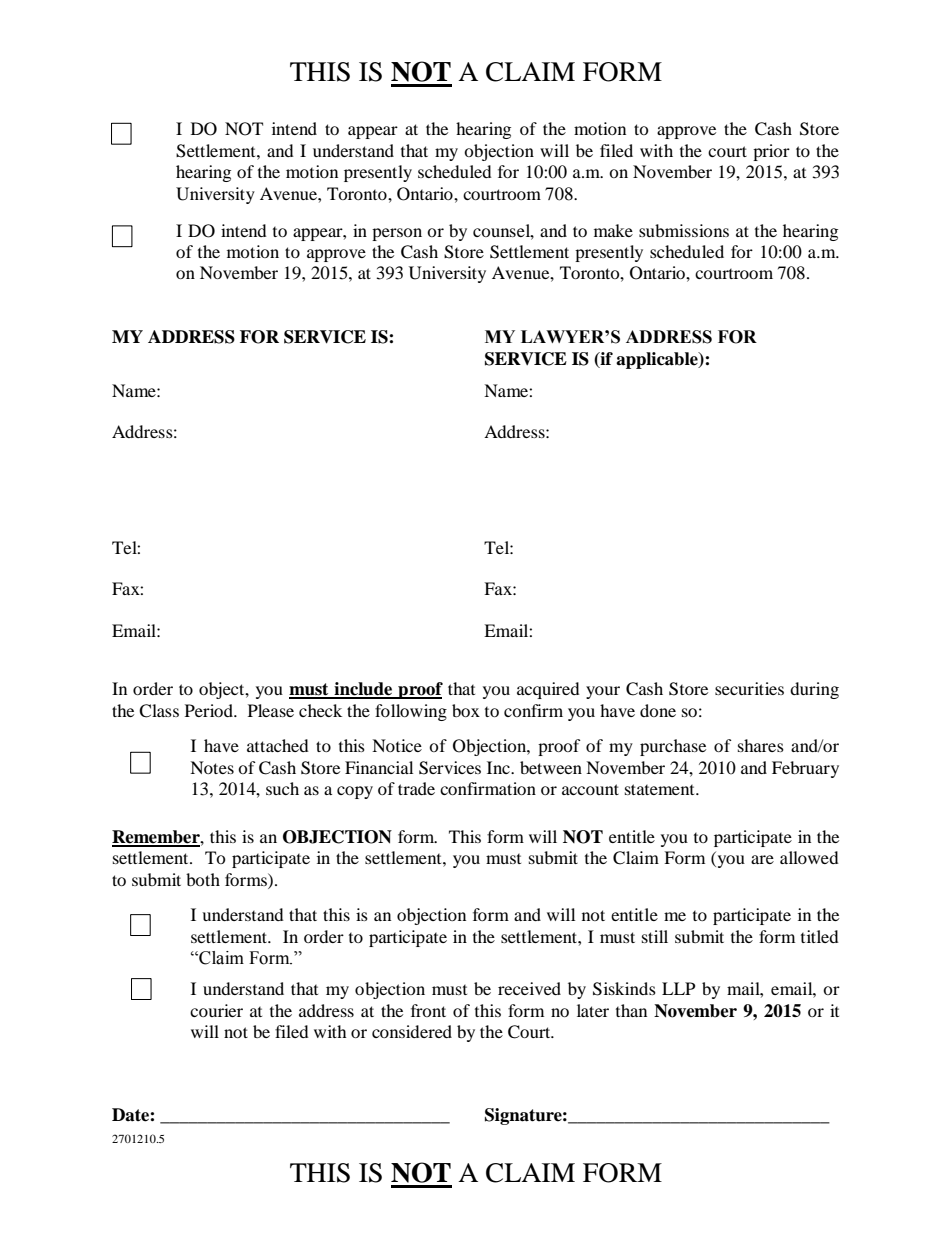 The height and width of the screenshot is (1233, 952). Describe the element at coordinates (397, 234) in the screenshot. I see `person` at that location.
